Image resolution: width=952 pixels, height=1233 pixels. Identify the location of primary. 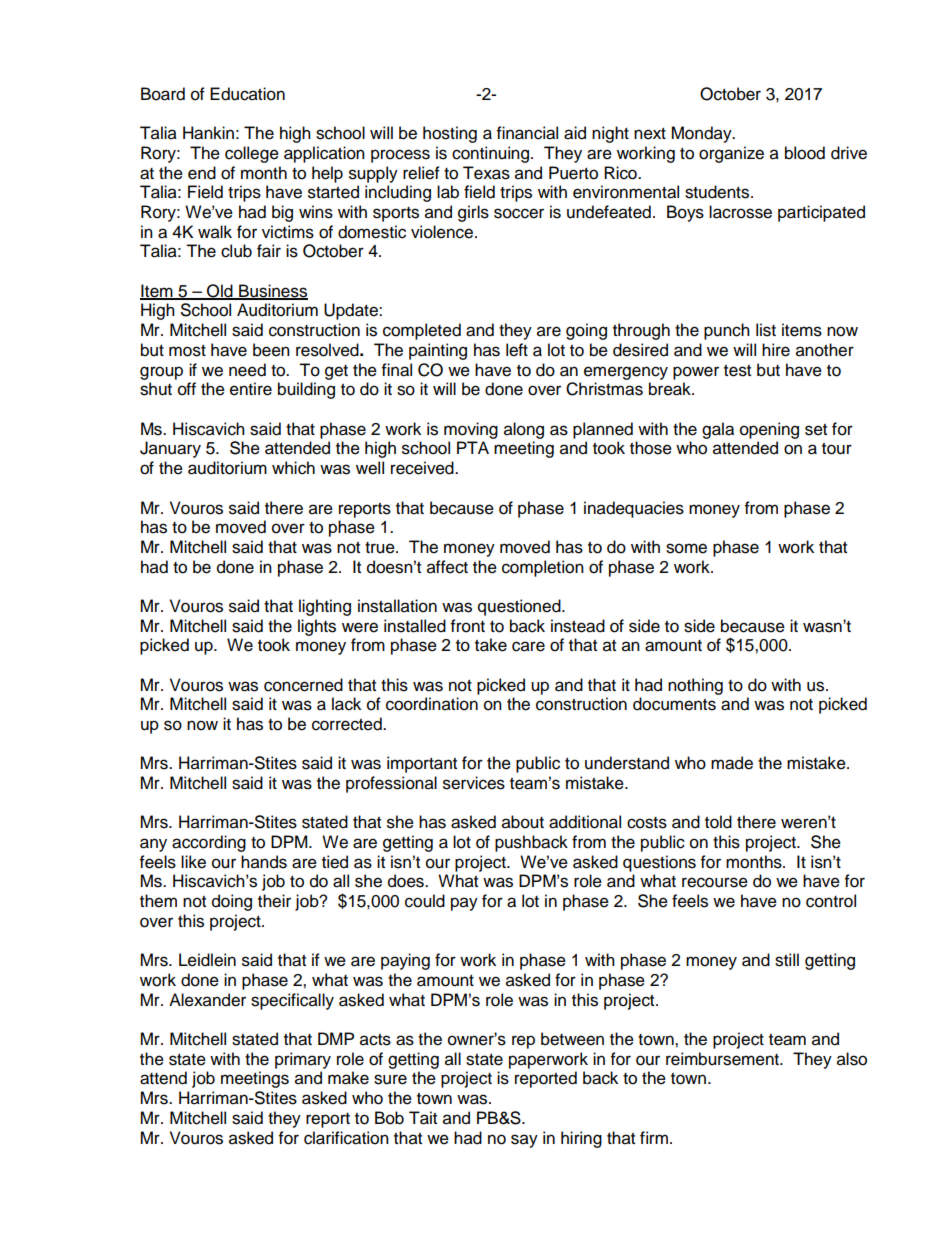
(303, 1060).
